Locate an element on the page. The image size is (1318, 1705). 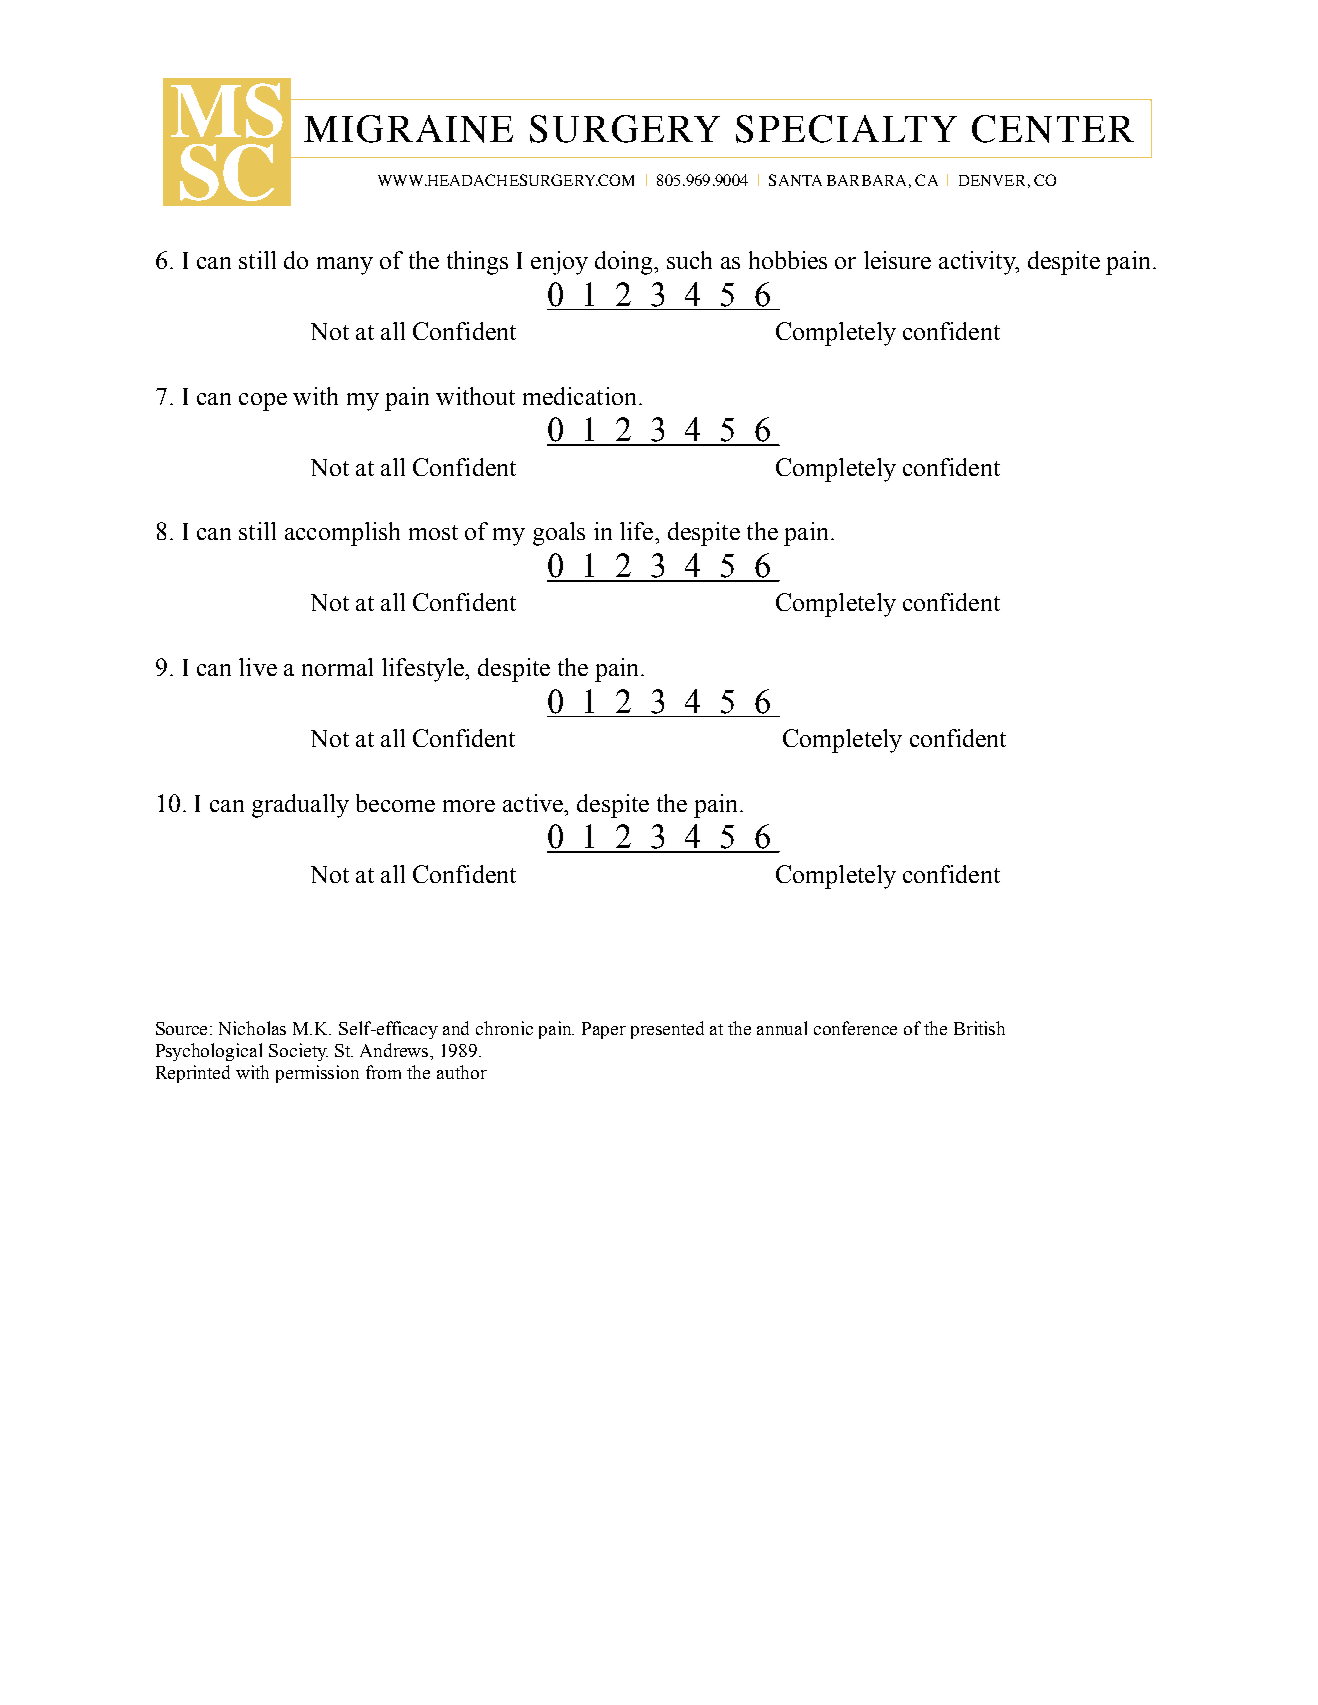
Society is located at coordinates (298, 1052).
